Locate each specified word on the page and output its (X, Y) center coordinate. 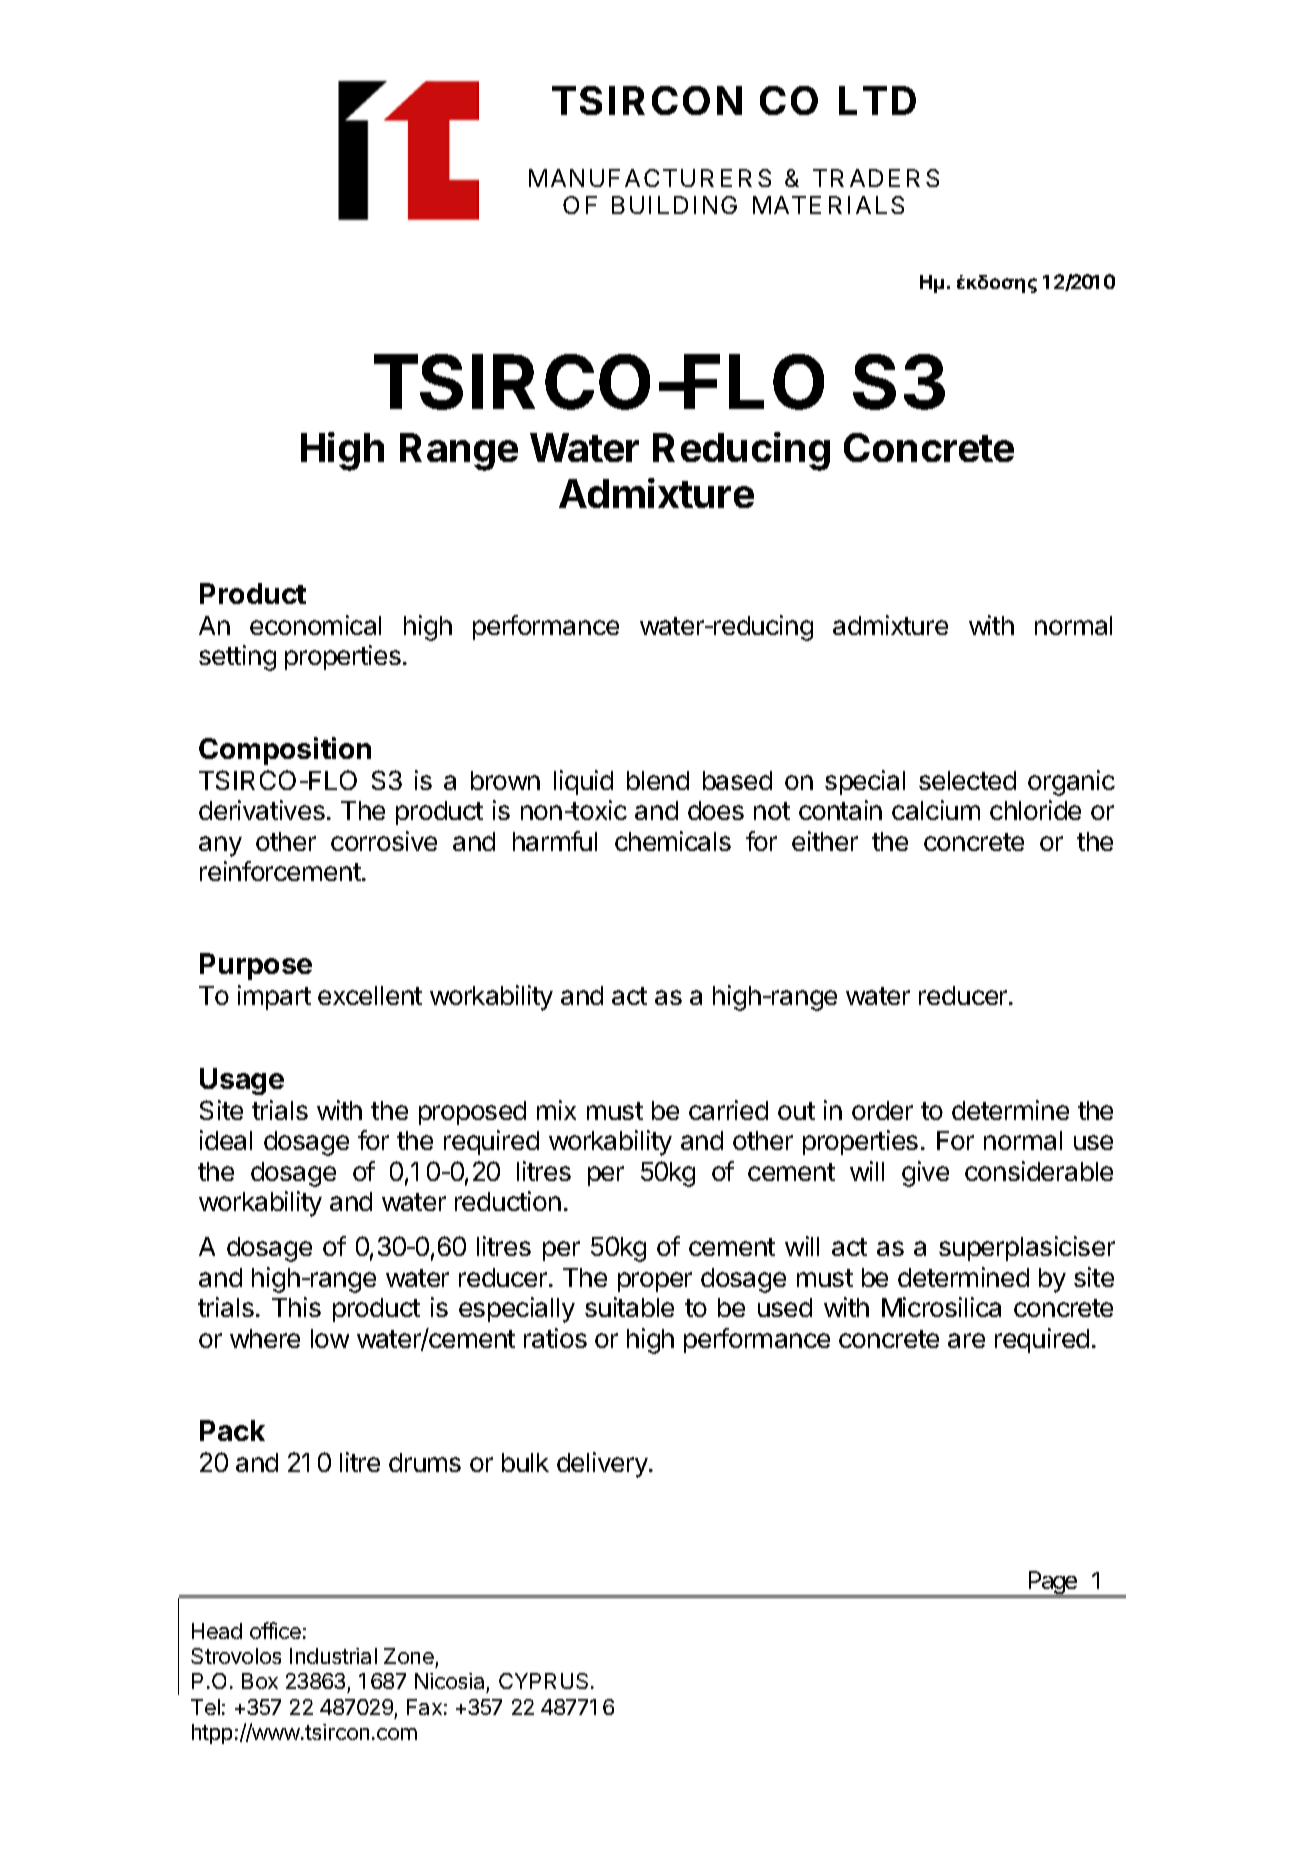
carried (728, 1110)
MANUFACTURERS (650, 178)
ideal (226, 1140)
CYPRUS (543, 1681)
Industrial (333, 1656)
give (925, 1174)
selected (967, 780)
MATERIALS (828, 205)
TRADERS (876, 178)
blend (658, 780)
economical (315, 625)
